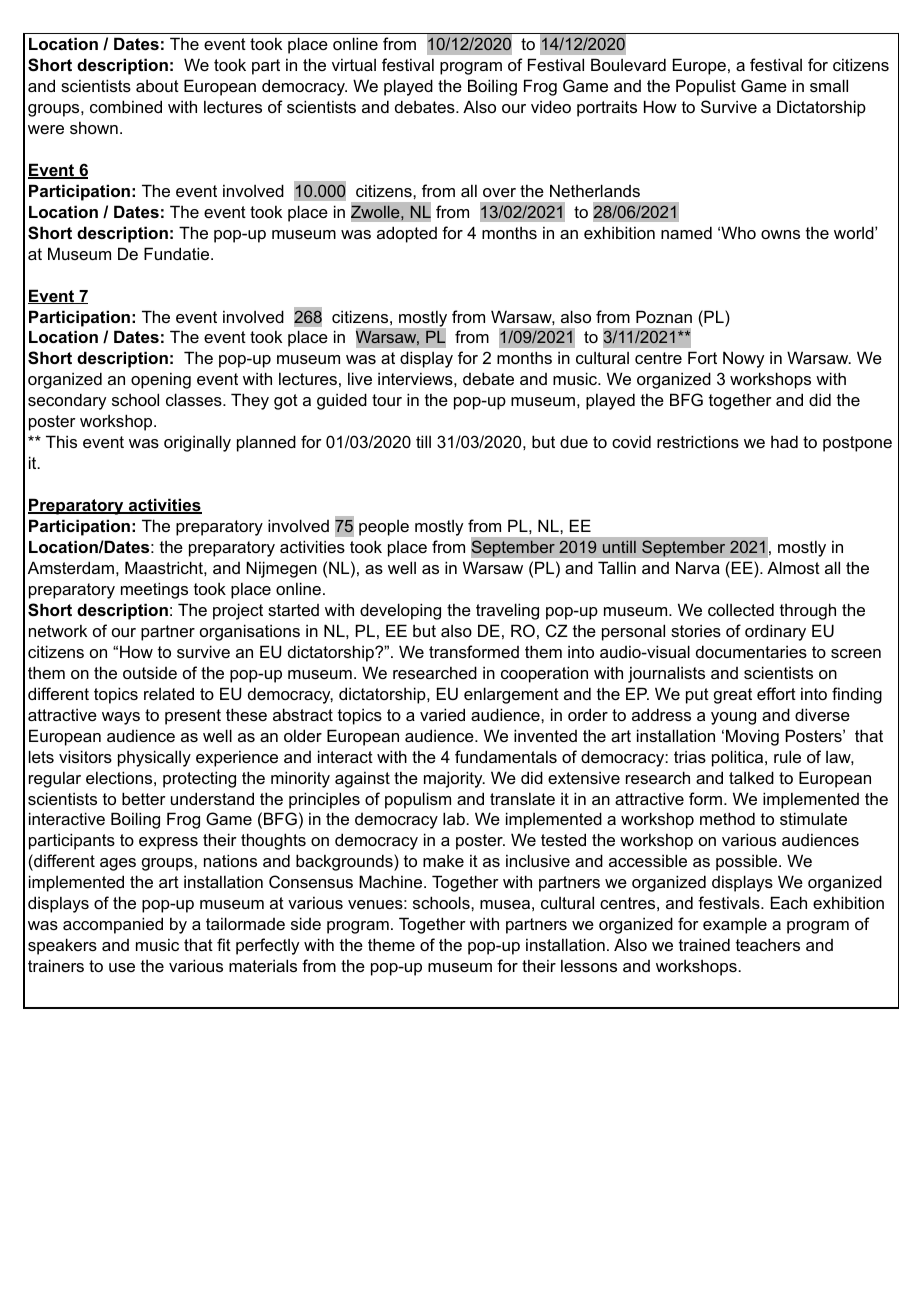  Describe the element at coordinates (706, 87) in the page. I see `Populist` at that location.
